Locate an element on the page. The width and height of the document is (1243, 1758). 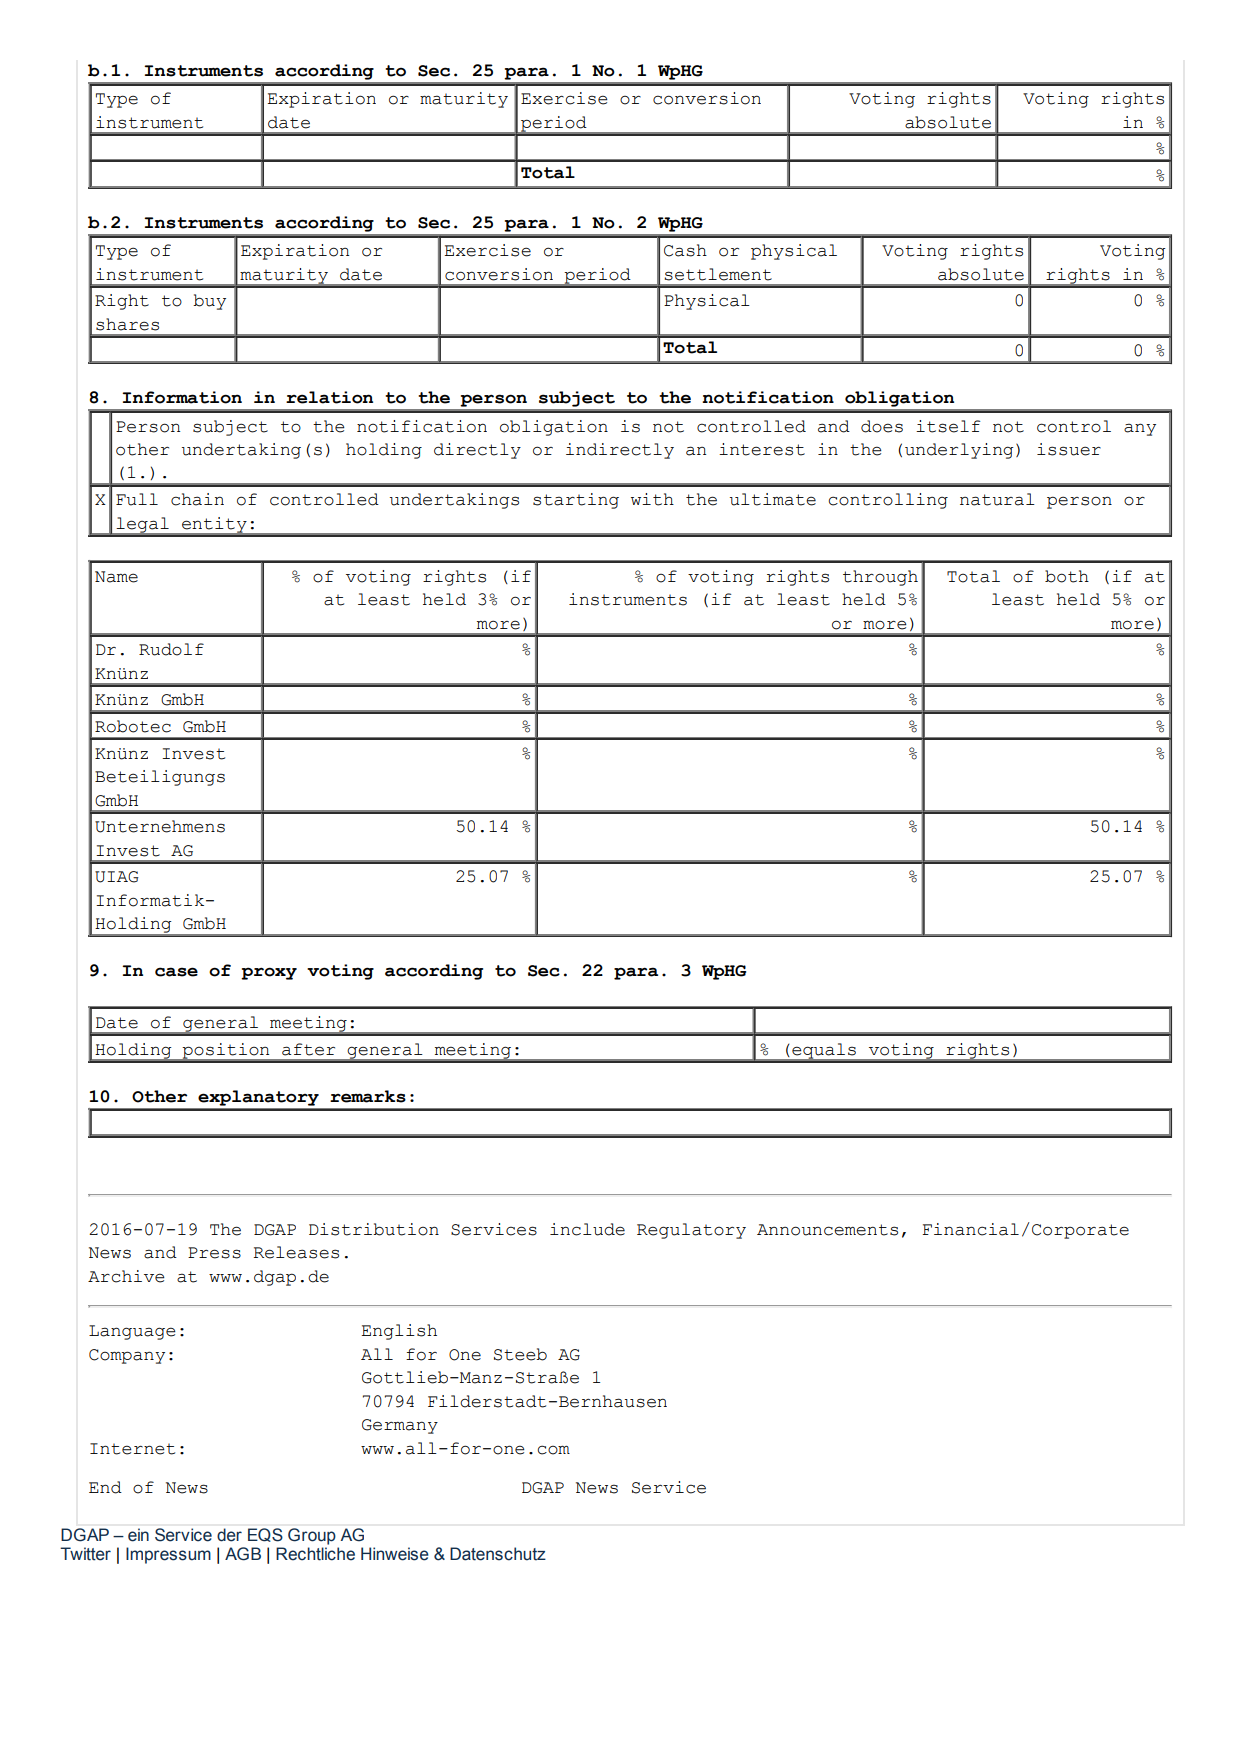
proxy is located at coordinates (269, 973).
